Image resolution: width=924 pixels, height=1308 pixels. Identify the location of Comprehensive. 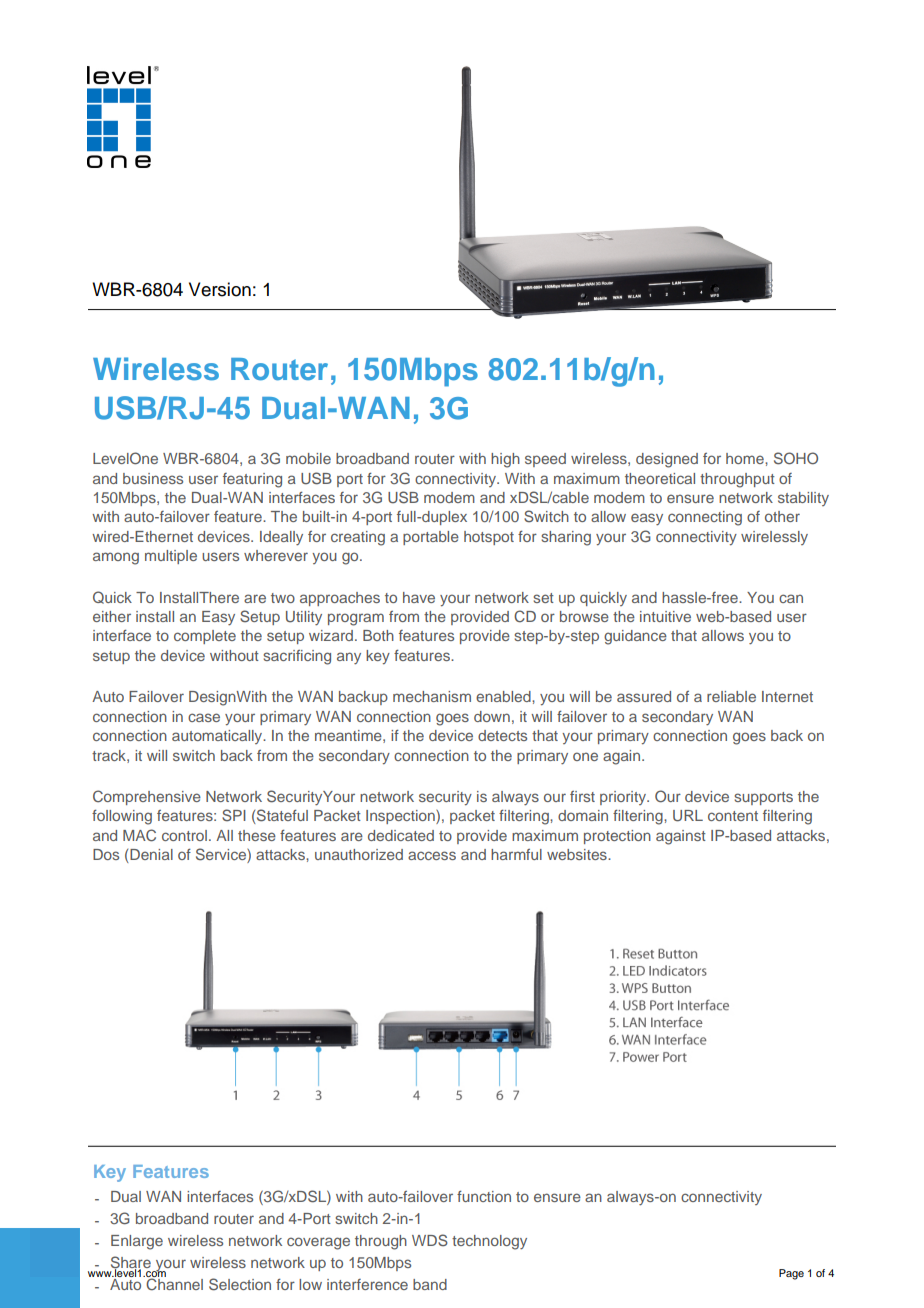
(147, 797).
